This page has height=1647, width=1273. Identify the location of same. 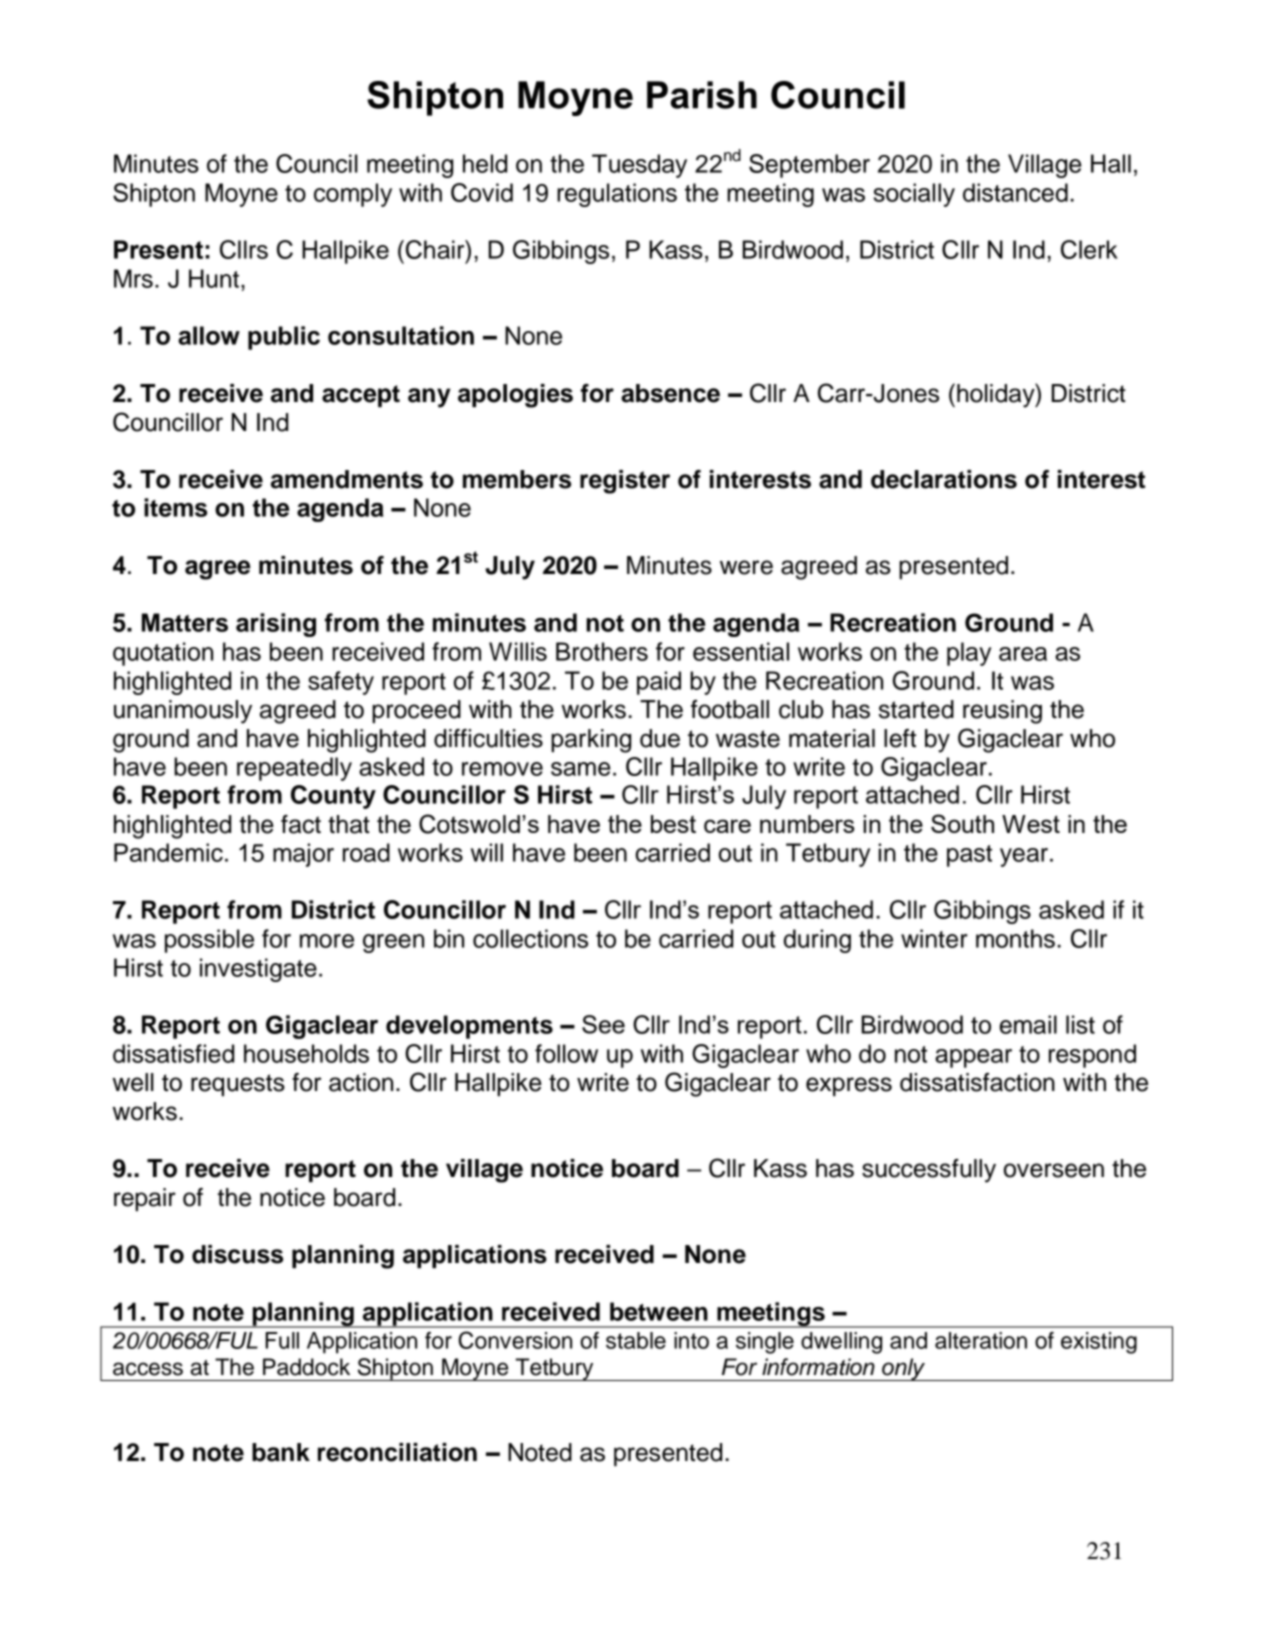
(580, 769).
